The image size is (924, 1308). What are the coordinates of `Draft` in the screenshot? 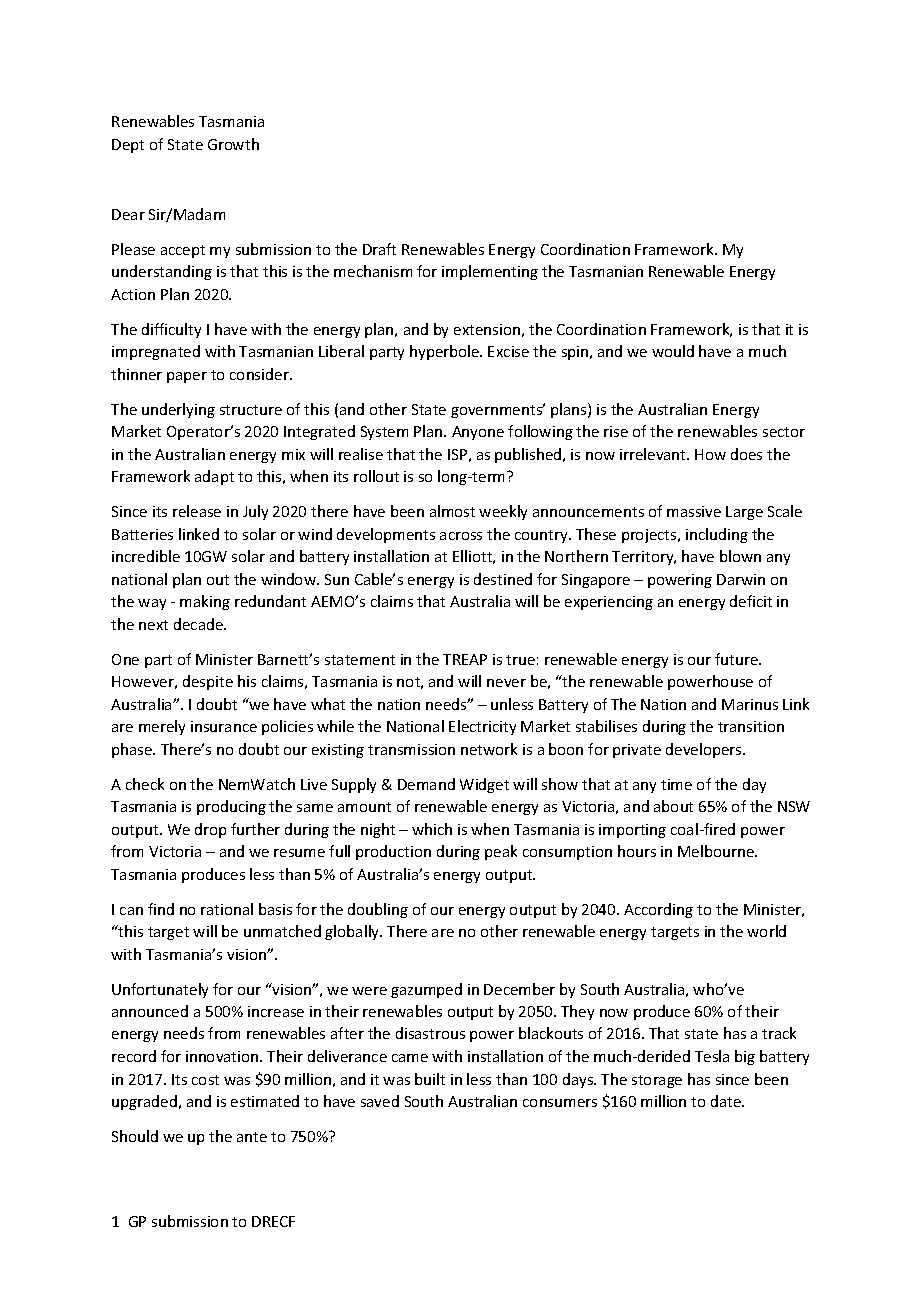 It's located at (379, 249).
